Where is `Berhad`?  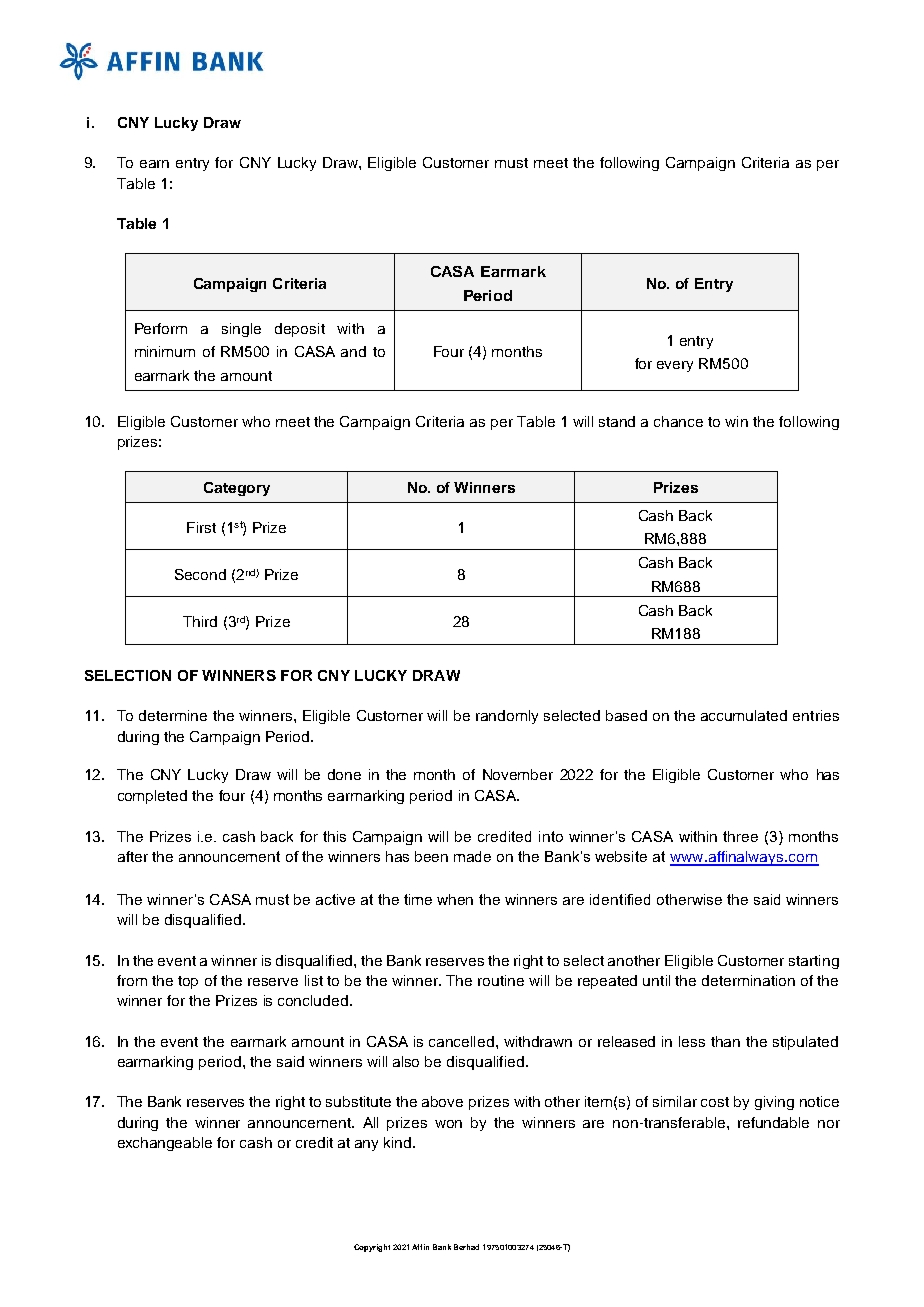
Berhad is located at coordinates (466, 1247).
